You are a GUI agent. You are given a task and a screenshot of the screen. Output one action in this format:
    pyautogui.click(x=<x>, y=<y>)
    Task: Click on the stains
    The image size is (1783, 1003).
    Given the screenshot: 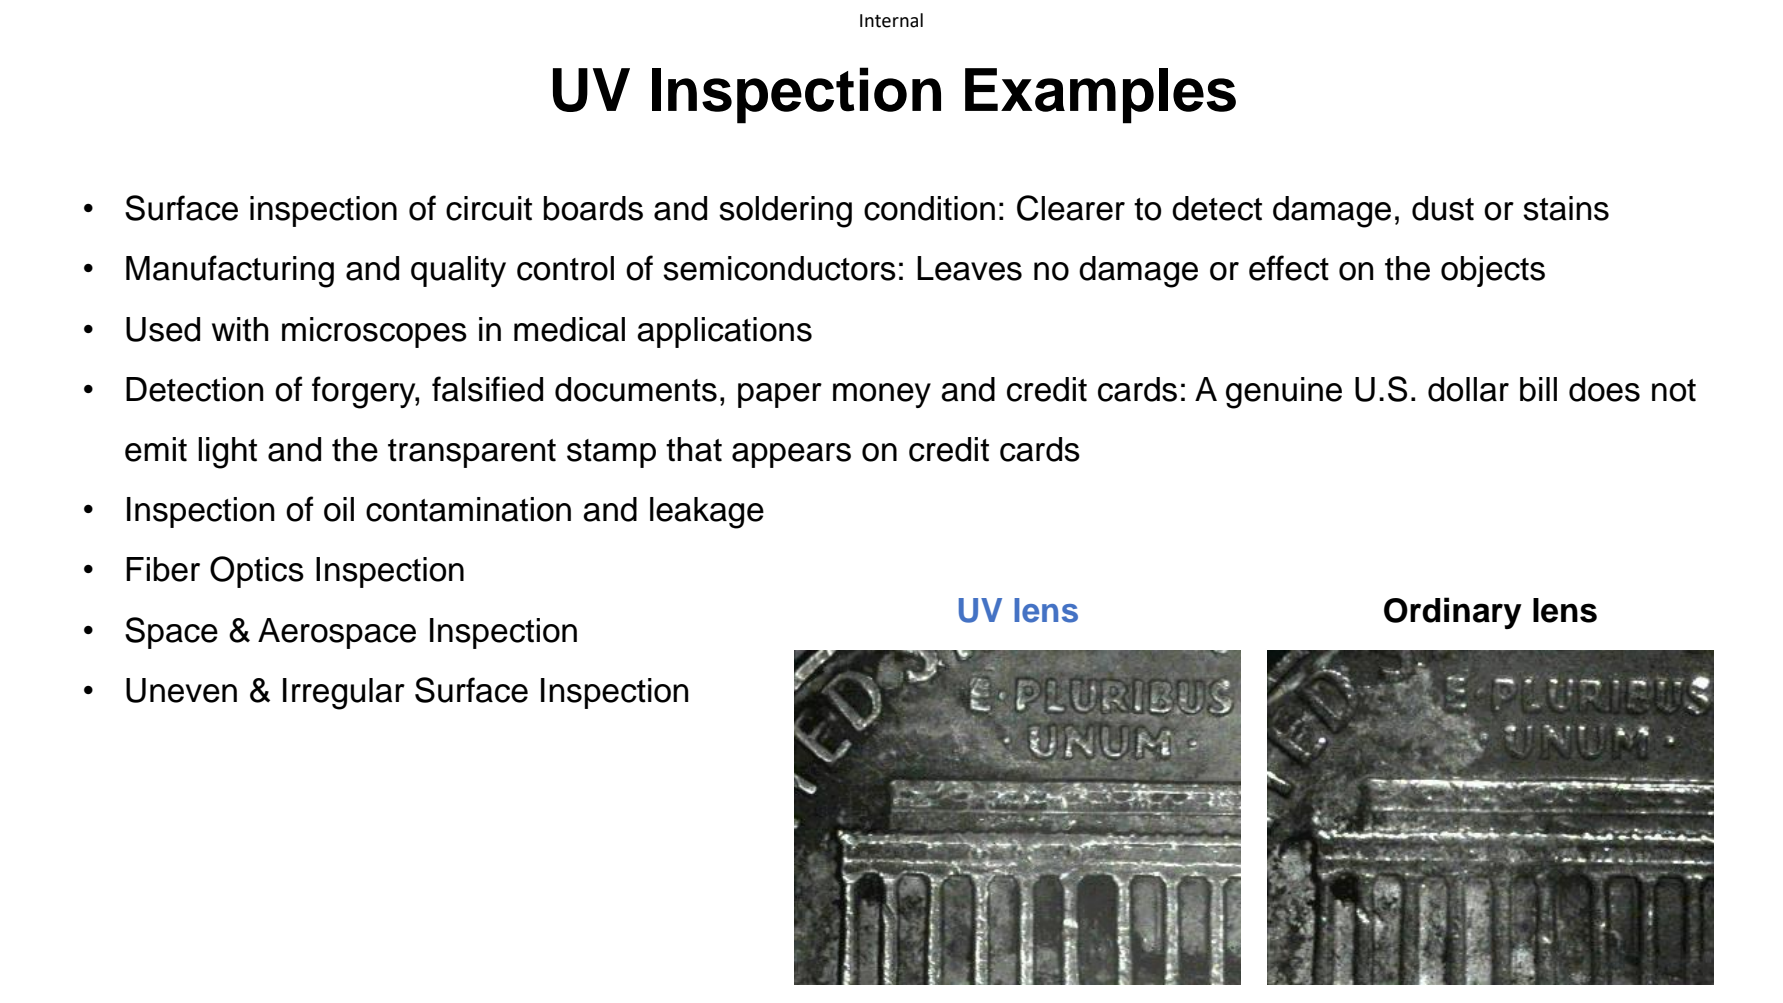 What is the action you would take?
    pyautogui.click(x=1566, y=208)
